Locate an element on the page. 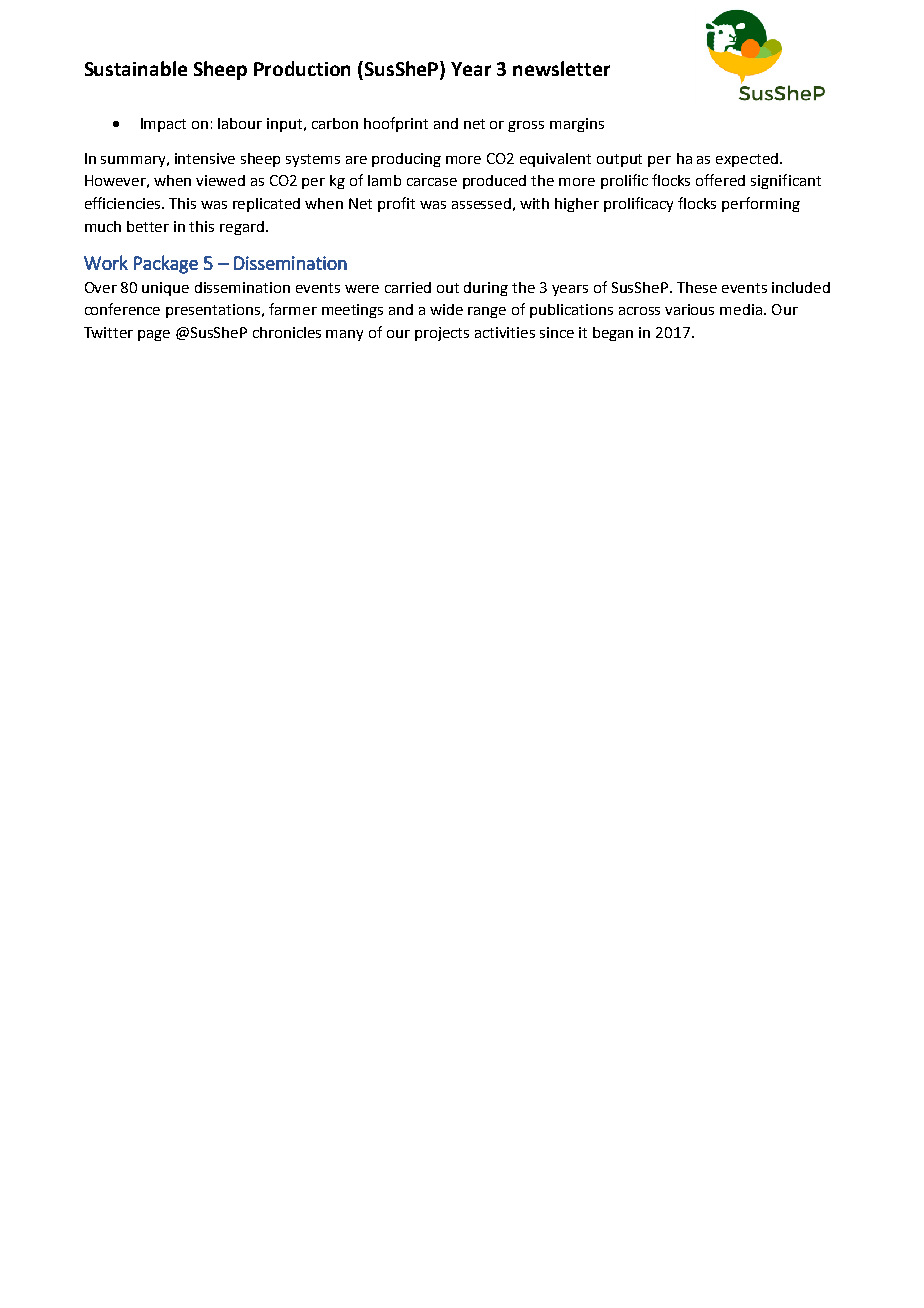 The width and height of the image is (924, 1308). performing is located at coordinates (761, 204).
